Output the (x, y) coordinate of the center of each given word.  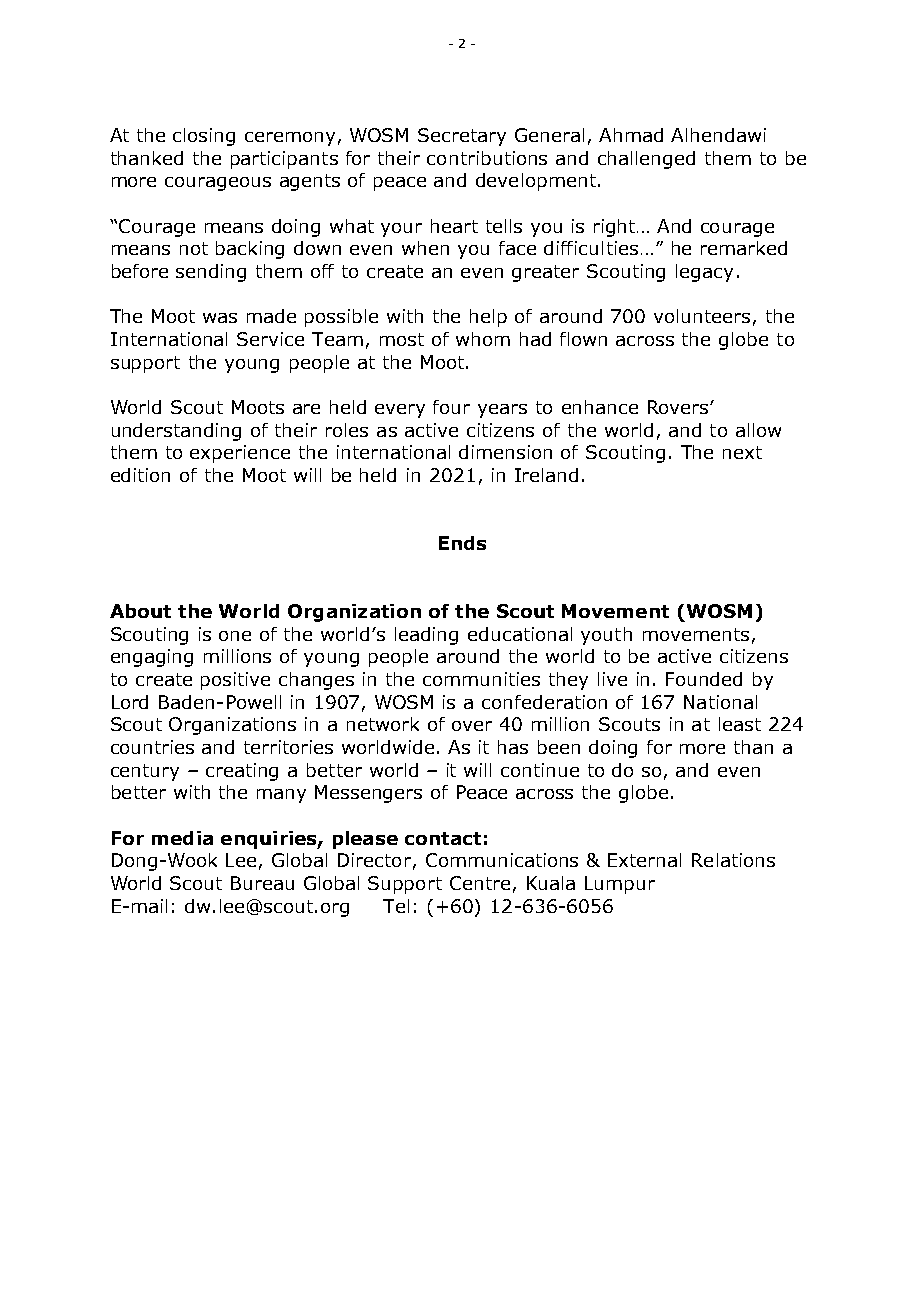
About (140, 611)
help (488, 318)
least (740, 724)
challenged (646, 160)
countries (152, 747)
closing (204, 137)
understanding (176, 432)
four (451, 407)
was (220, 318)
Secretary (462, 137)
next (742, 452)
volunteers (702, 316)
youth (606, 636)
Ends (462, 543)
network (383, 724)
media (182, 838)
